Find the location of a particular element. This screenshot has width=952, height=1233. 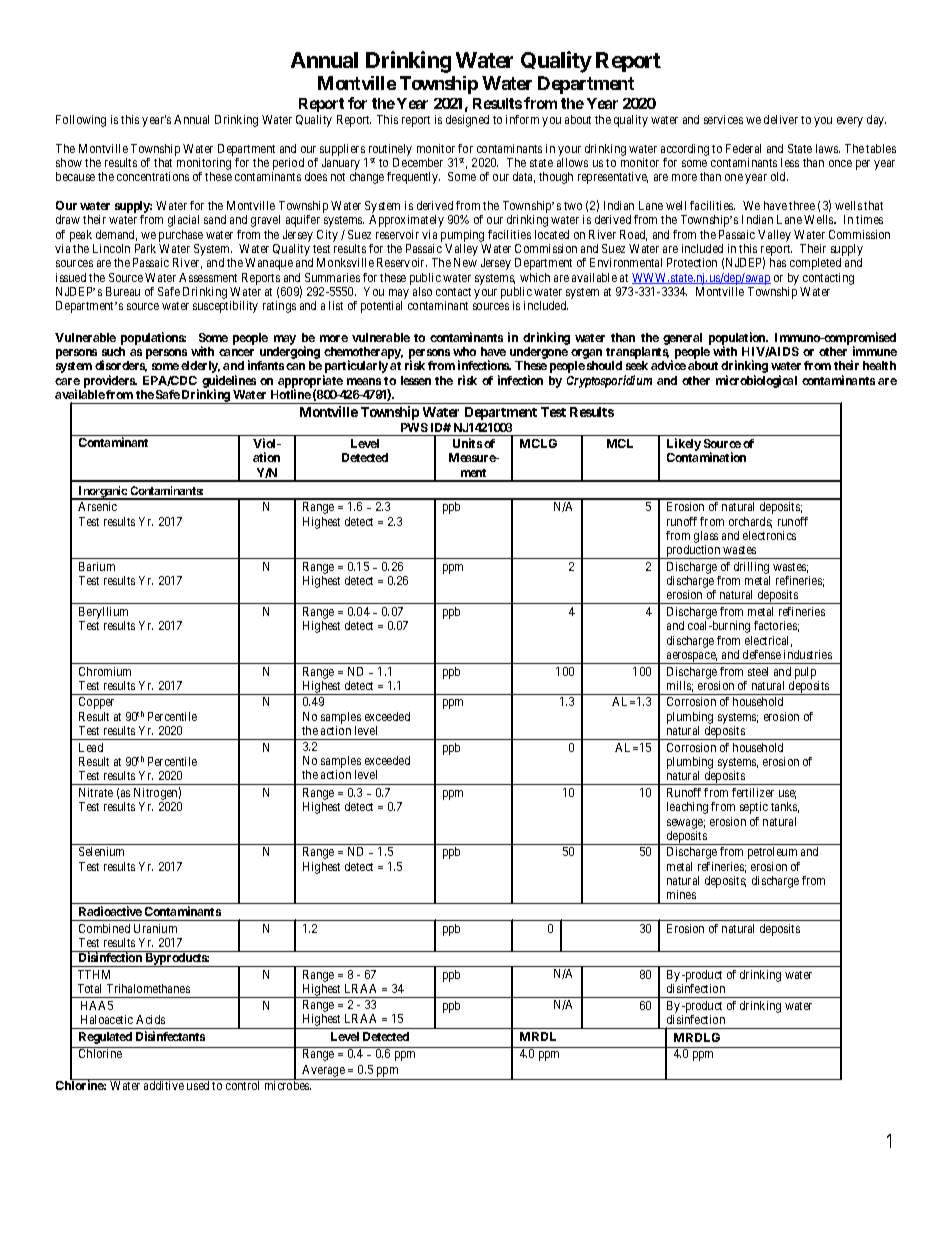

Following is located at coordinates (81, 121).
